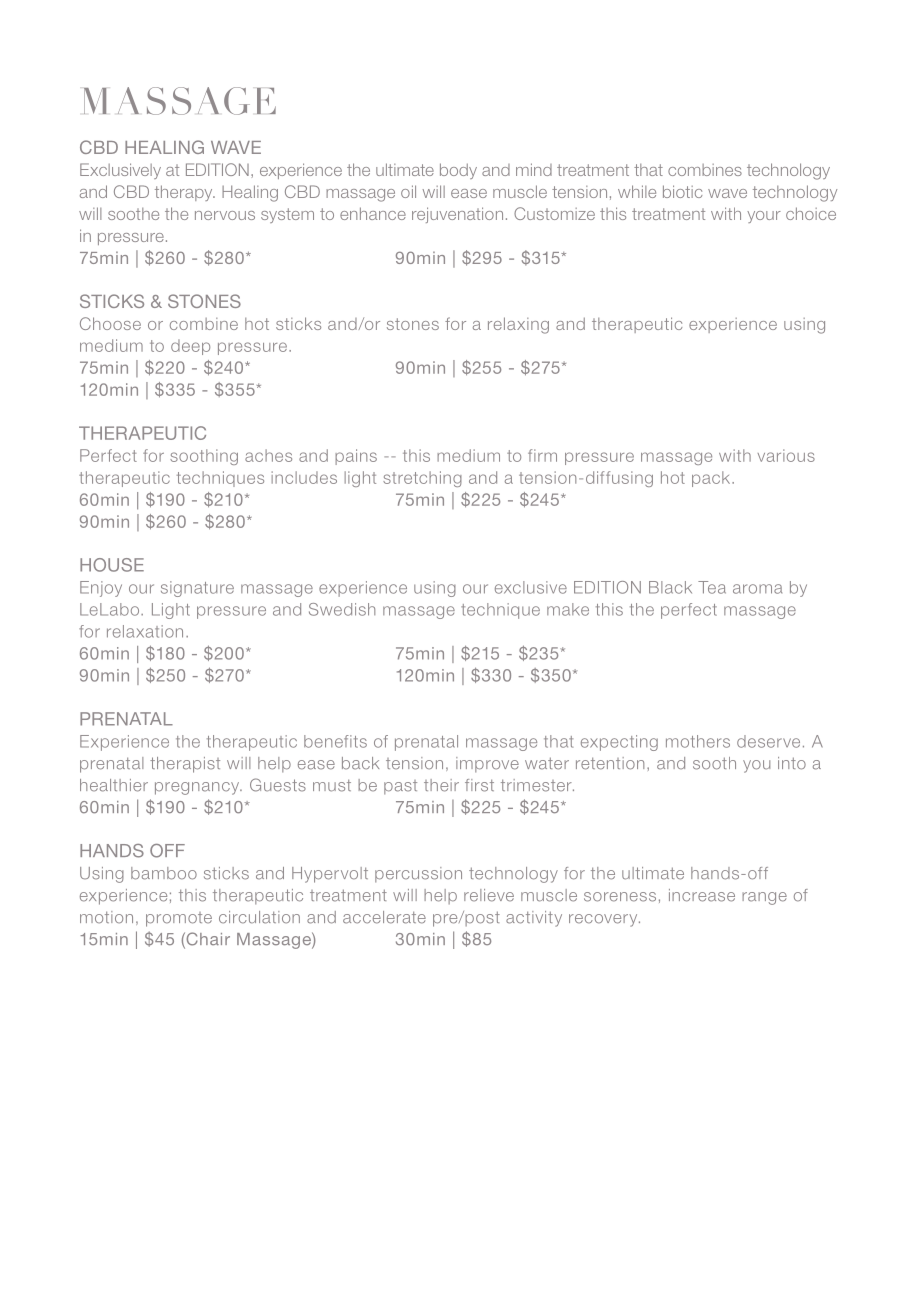 This screenshot has height=1308, width=924. I want to click on improve, so click(487, 765).
